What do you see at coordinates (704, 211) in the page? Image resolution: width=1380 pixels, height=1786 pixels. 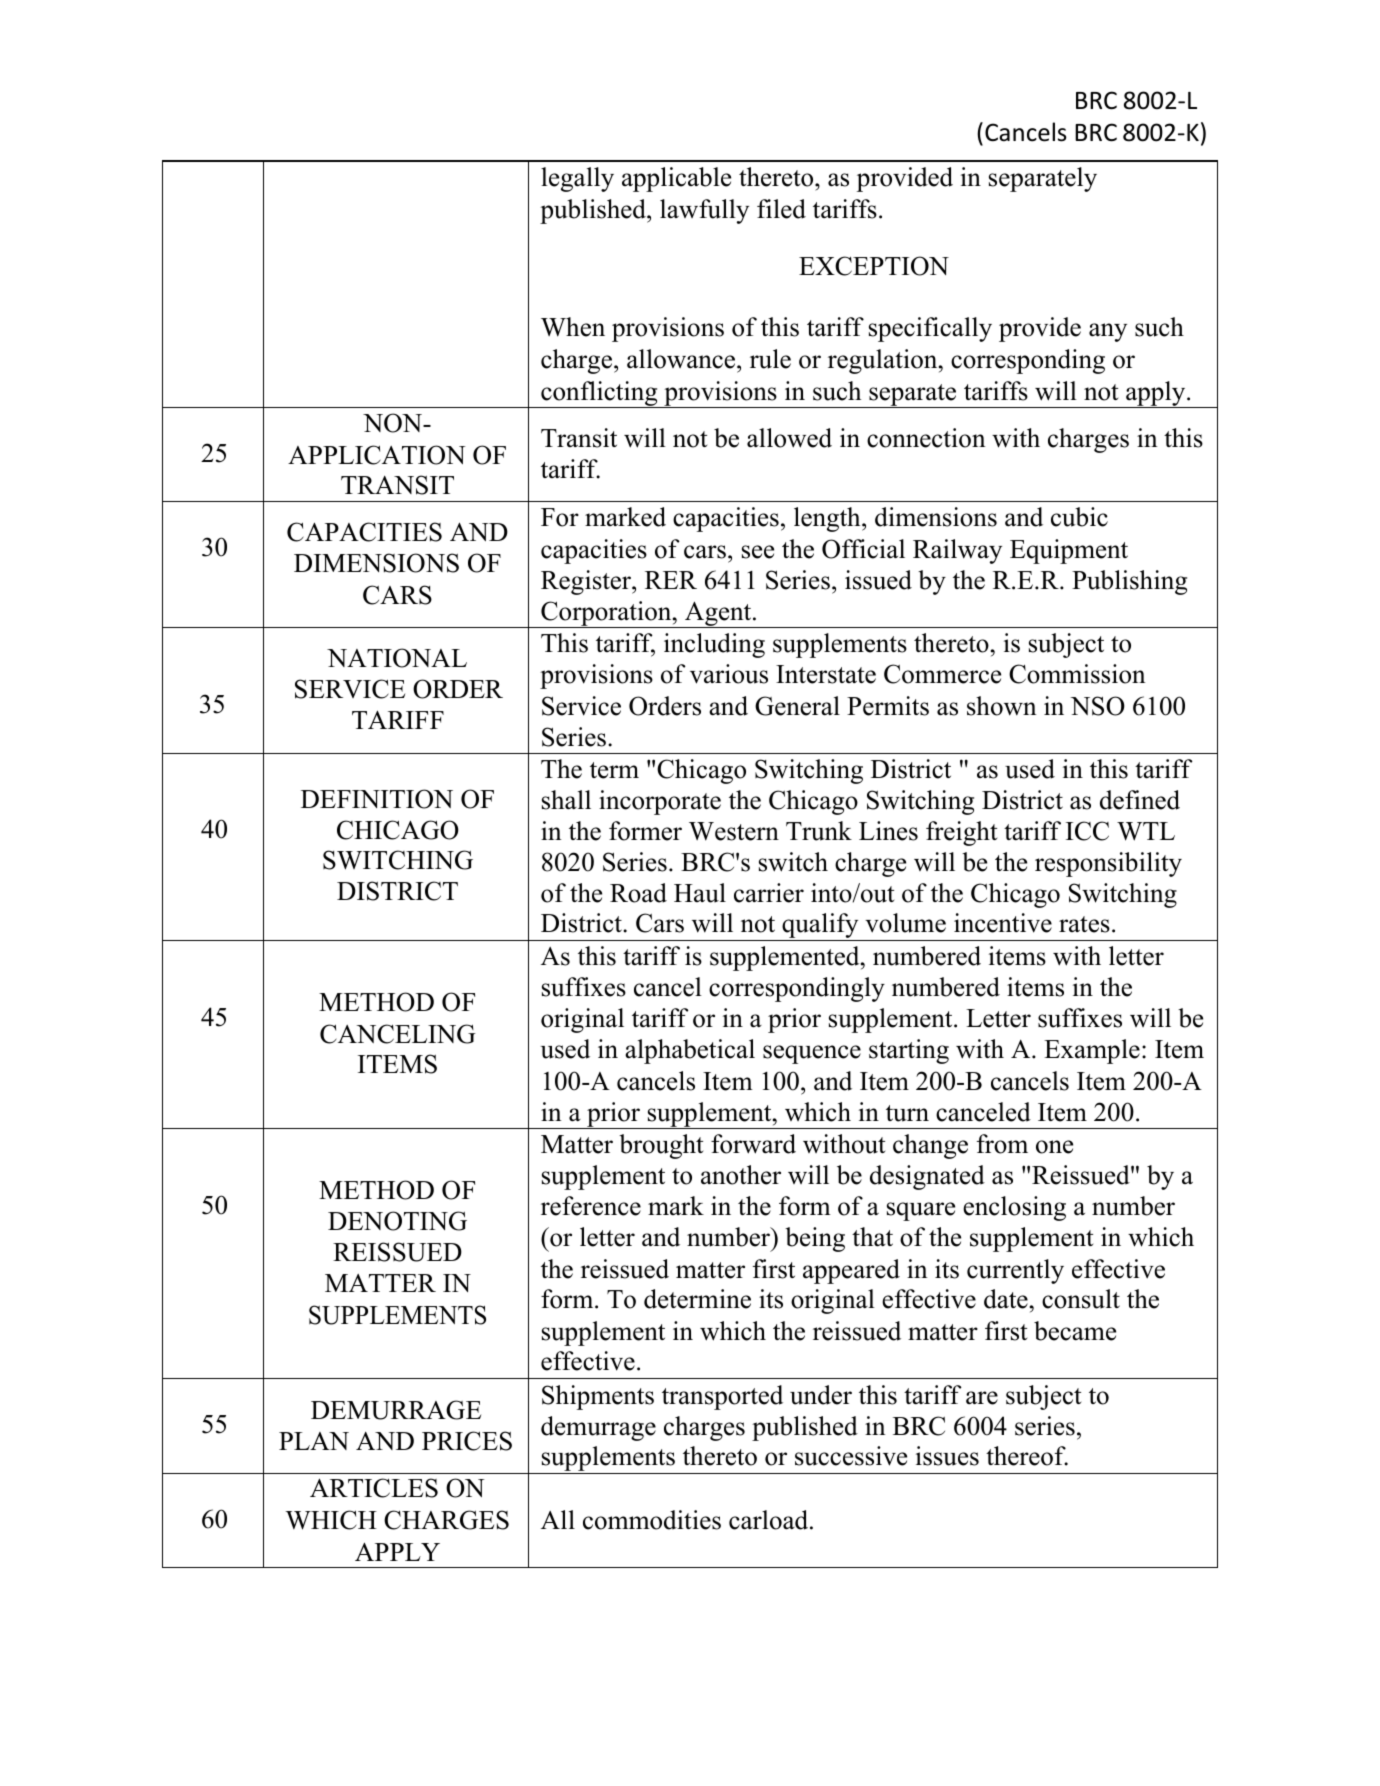 I see `lawfully` at bounding box center [704, 211].
